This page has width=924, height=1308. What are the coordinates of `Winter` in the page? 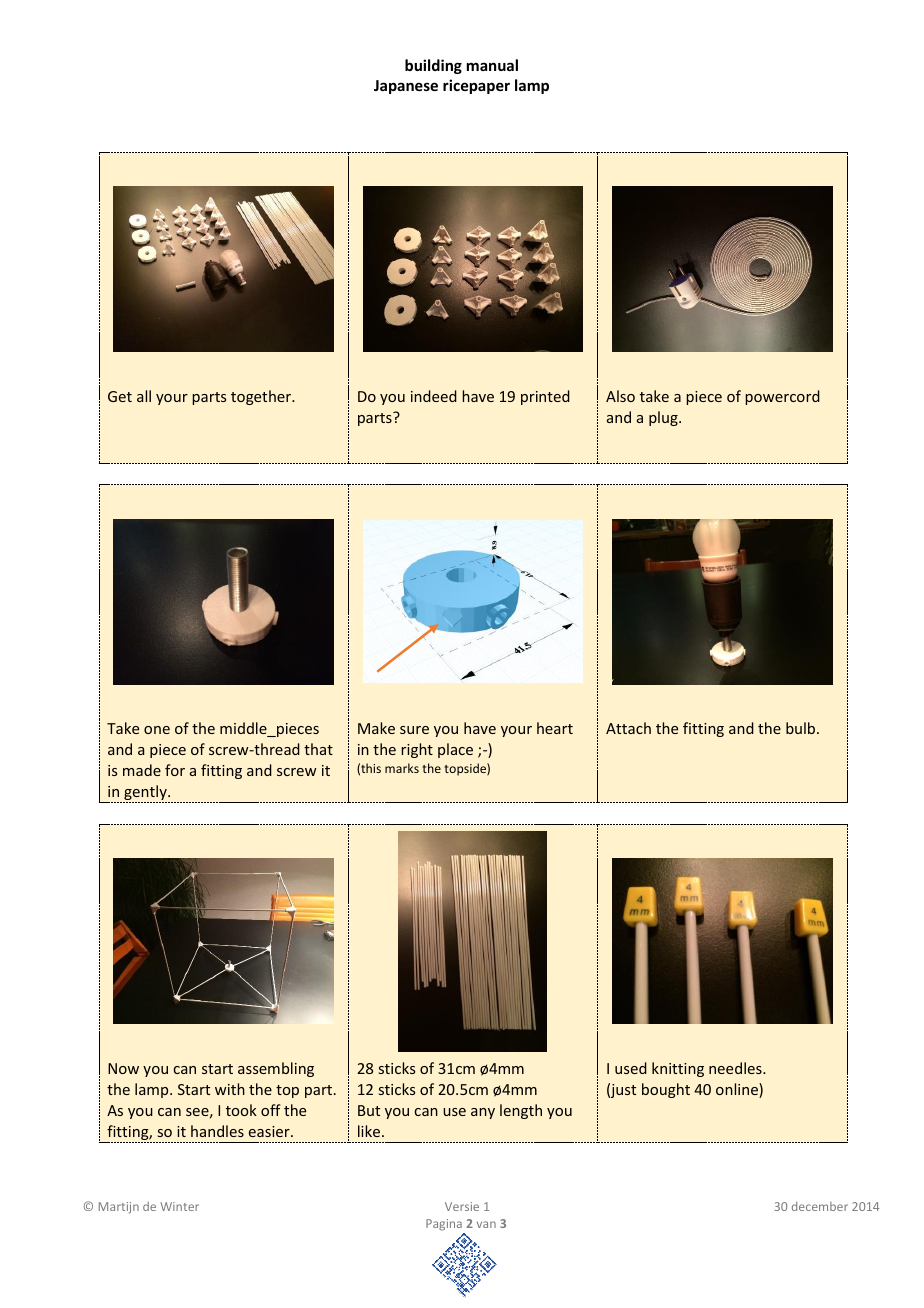 It's located at (179, 1206).
